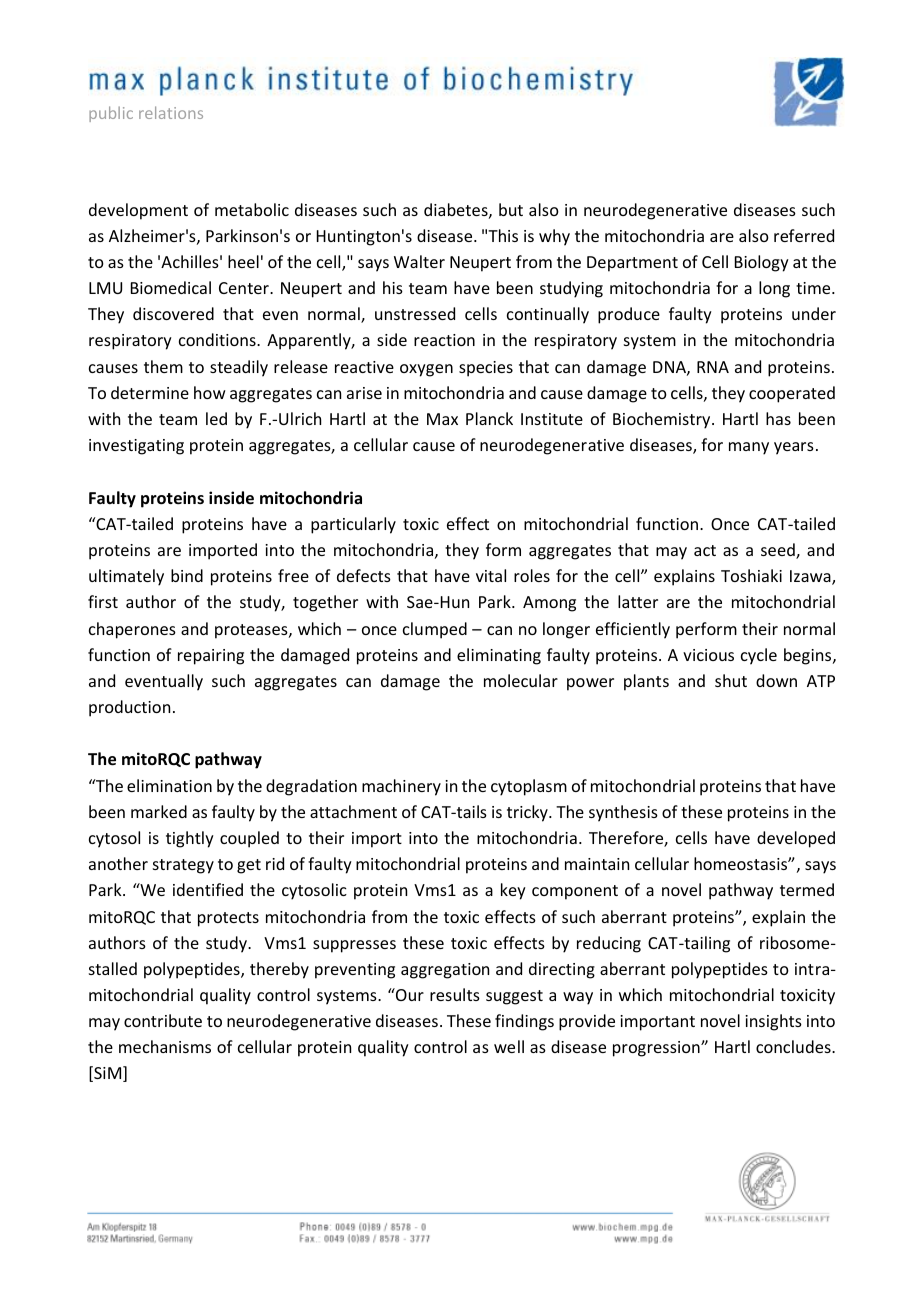 The height and width of the screenshot is (1308, 924). I want to click on seed, so click(779, 551).
